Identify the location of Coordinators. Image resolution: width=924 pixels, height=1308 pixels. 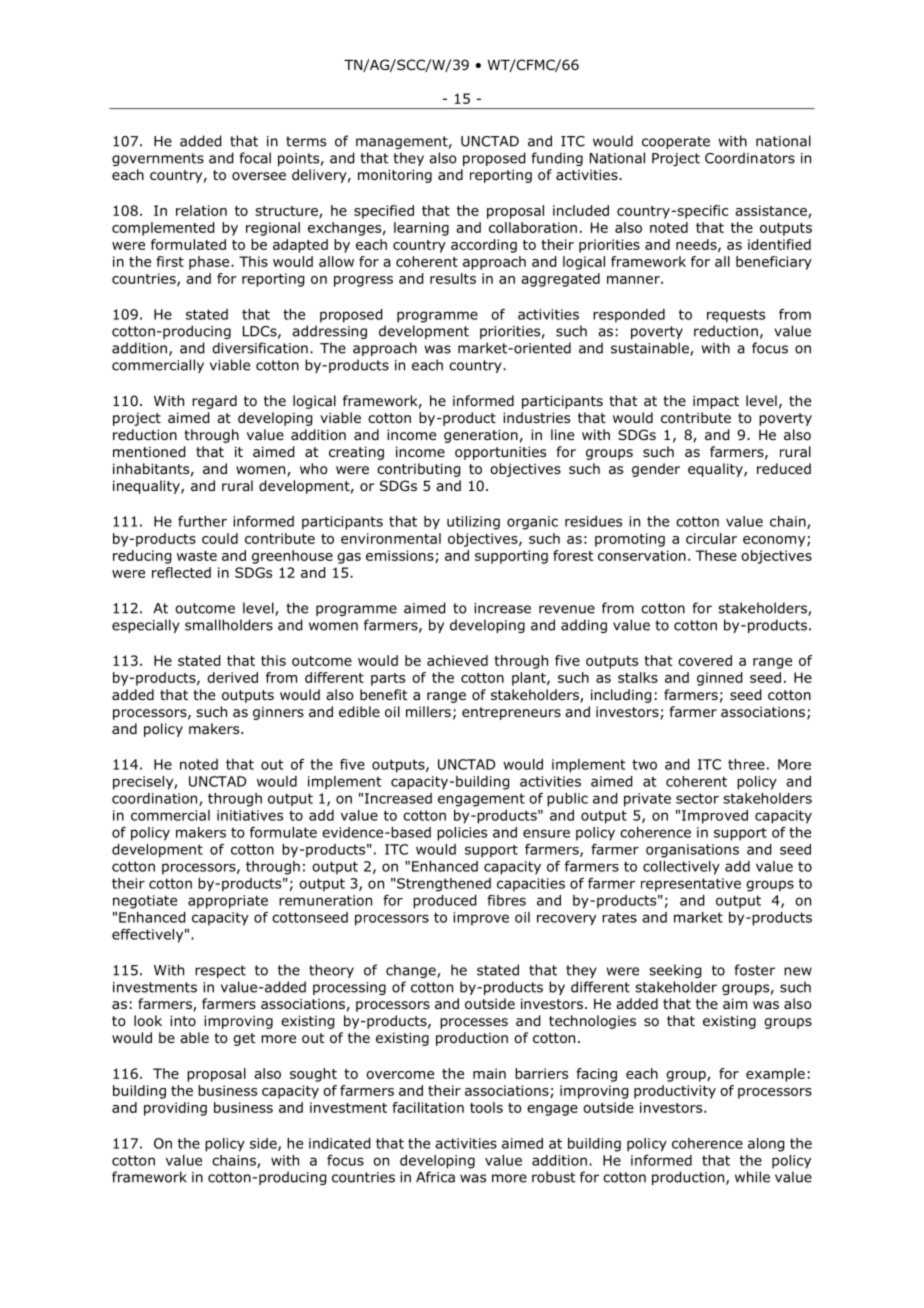
(750, 158).
